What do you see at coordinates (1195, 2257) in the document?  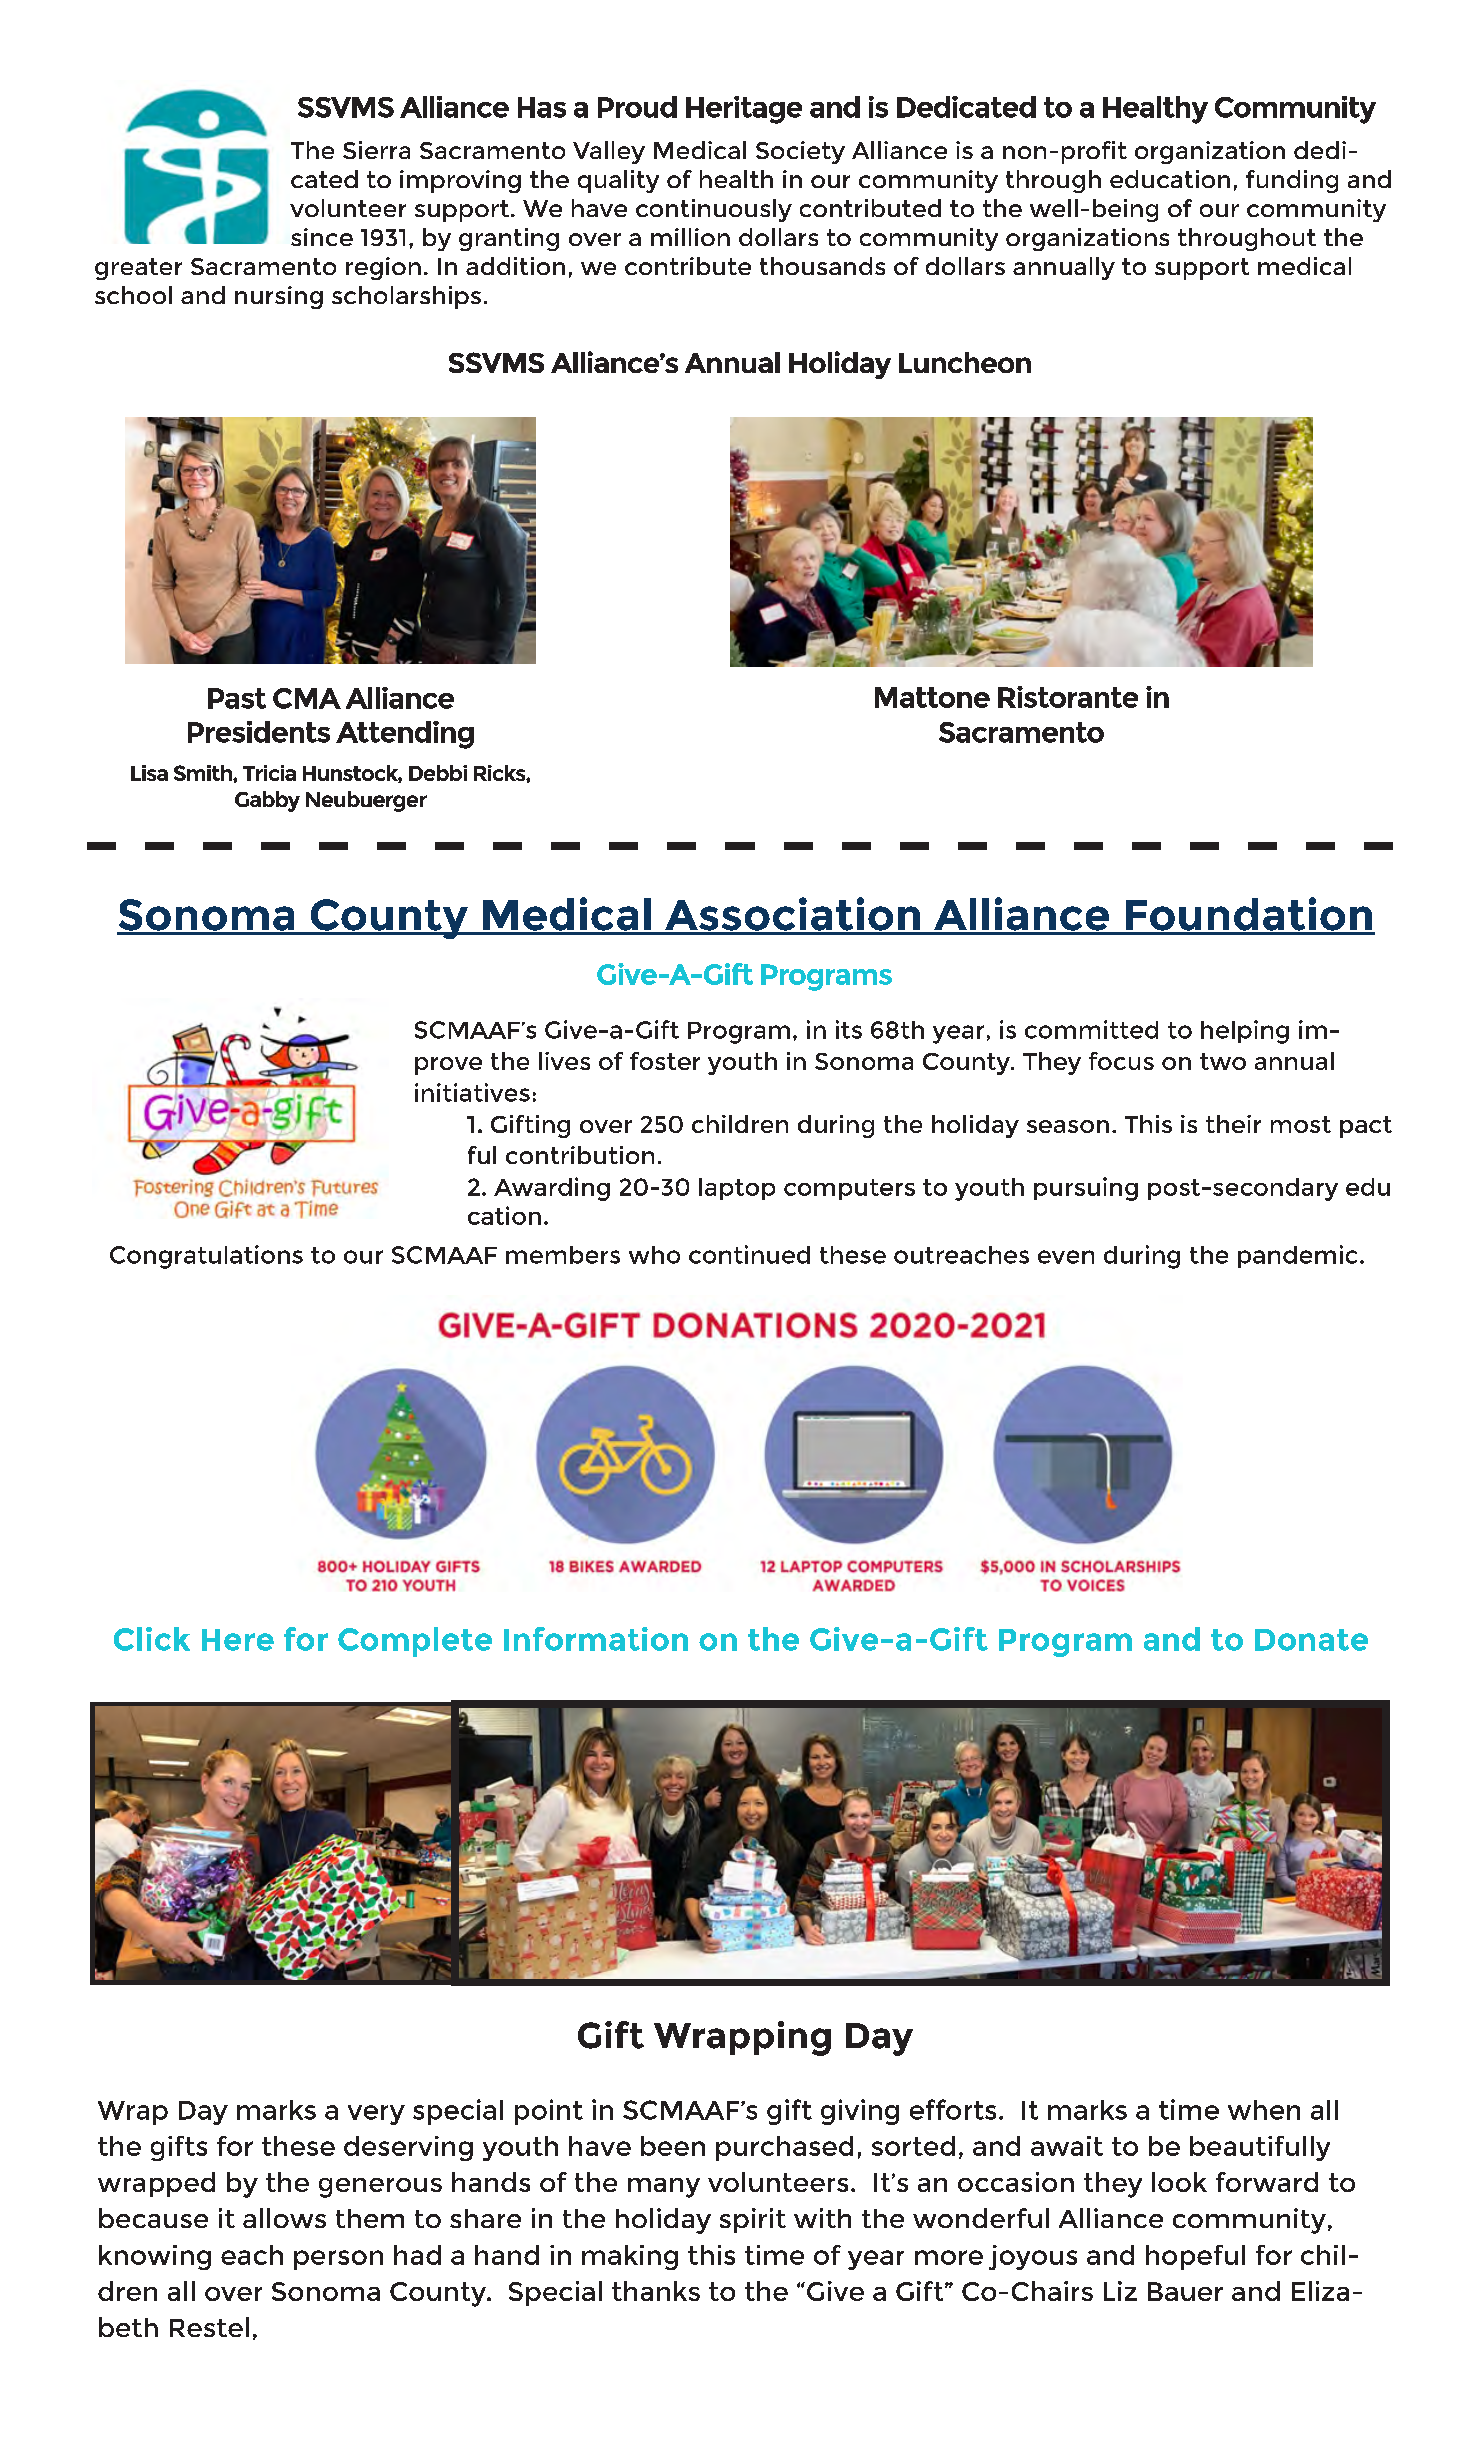 I see `hopeful` at bounding box center [1195, 2257].
